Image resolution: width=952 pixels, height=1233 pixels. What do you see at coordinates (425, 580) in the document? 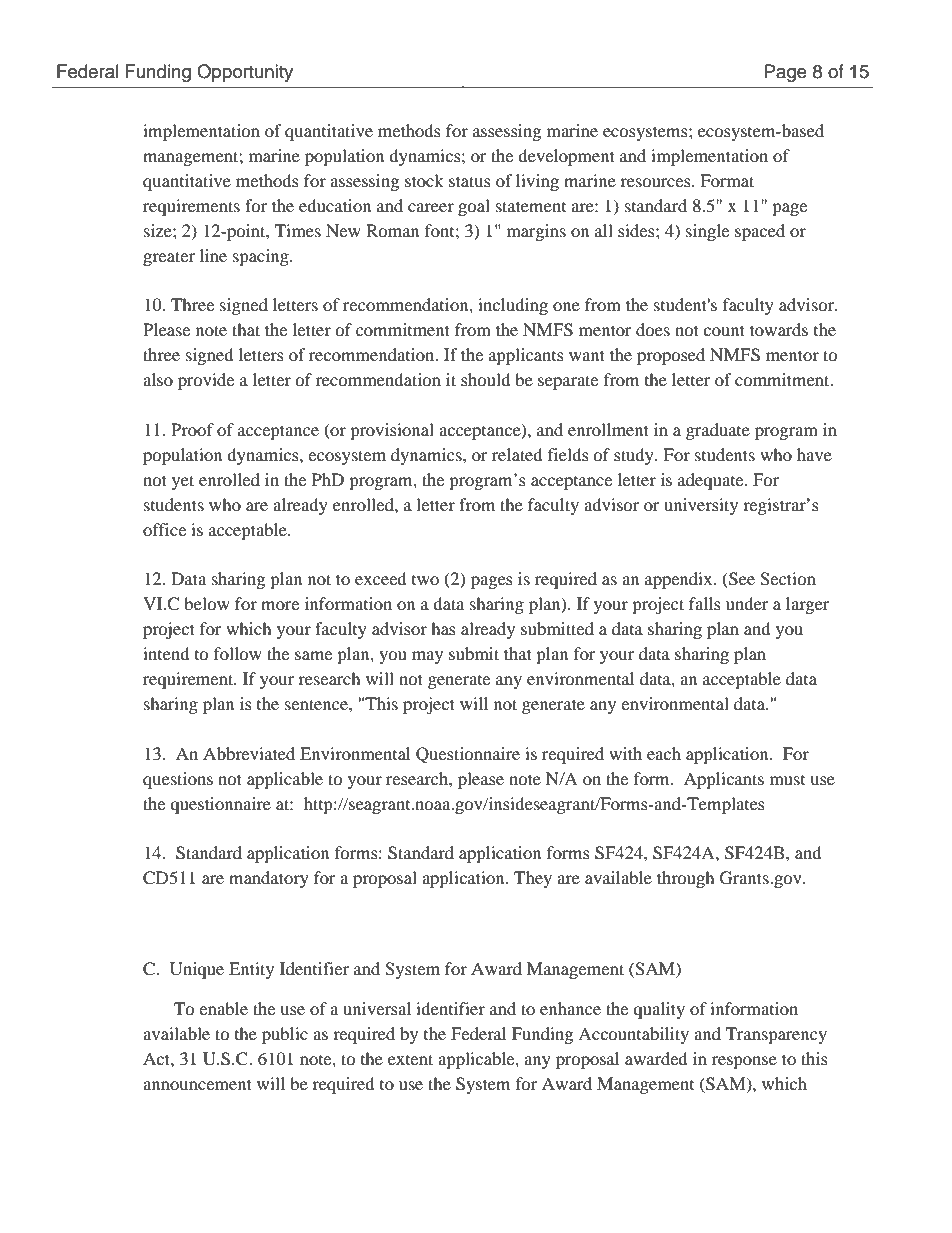
I see `two` at bounding box center [425, 580].
